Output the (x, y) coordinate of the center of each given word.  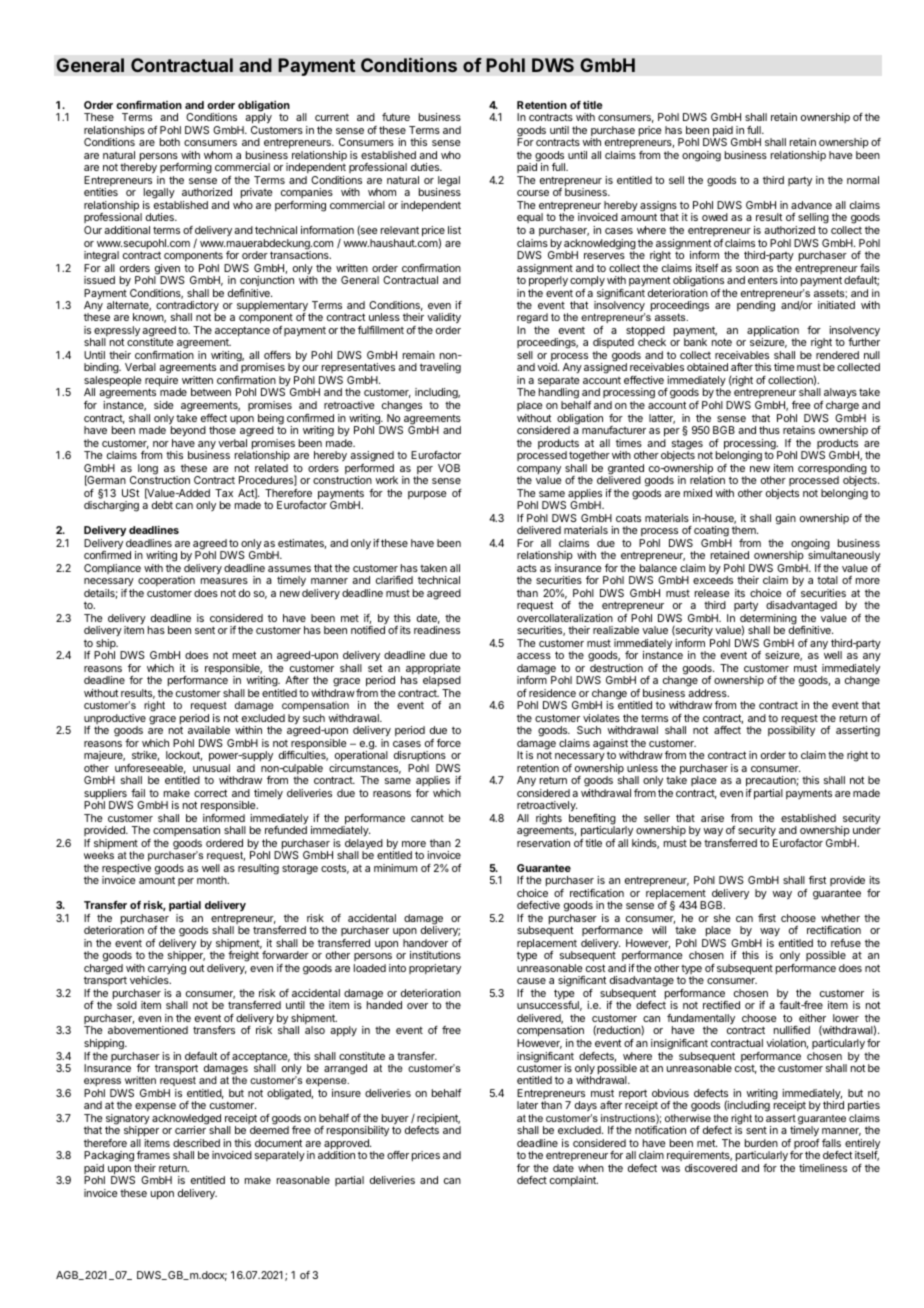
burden (761, 1143)
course (533, 193)
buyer (394, 1120)
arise (712, 818)
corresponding (832, 470)
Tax (224, 493)
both (170, 142)
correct (210, 793)
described (196, 1143)
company (539, 471)
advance (811, 205)
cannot (427, 818)
